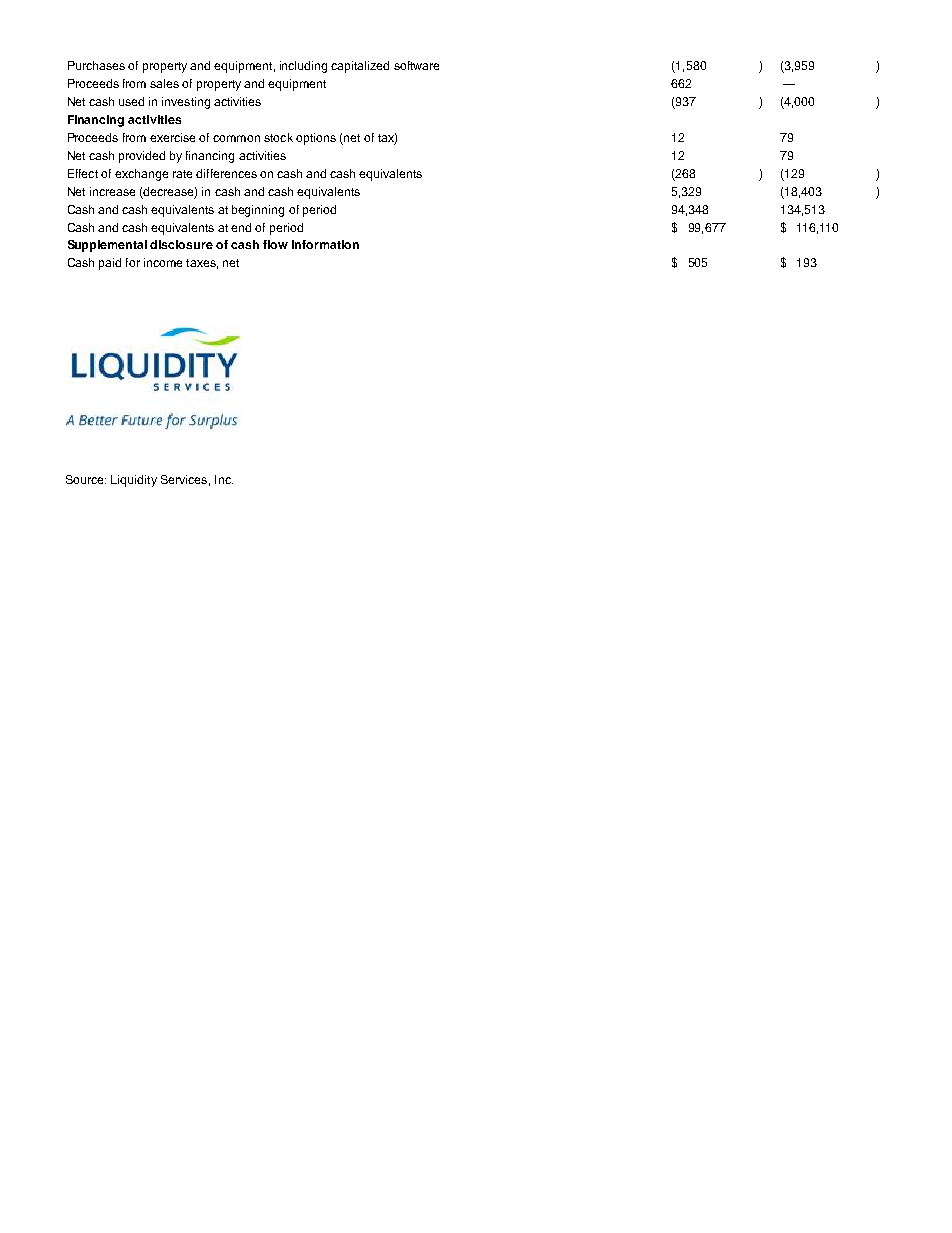 This screenshot has height=1233, width=952. Describe the element at coordinates (110, 264) in the screenshot. I see `paid` at that location.
